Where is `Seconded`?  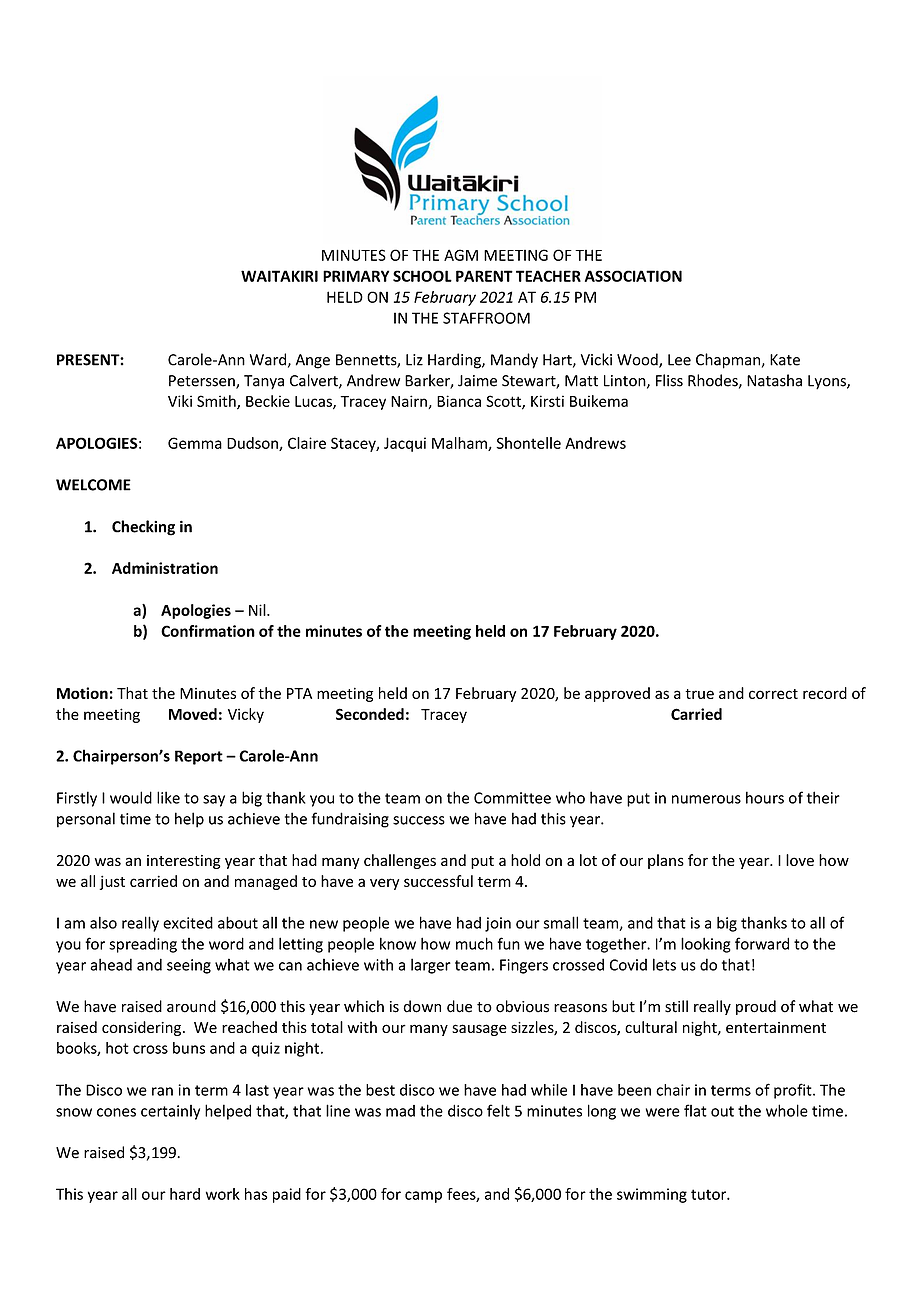 Seconded is located at coordinates (370, 714).
